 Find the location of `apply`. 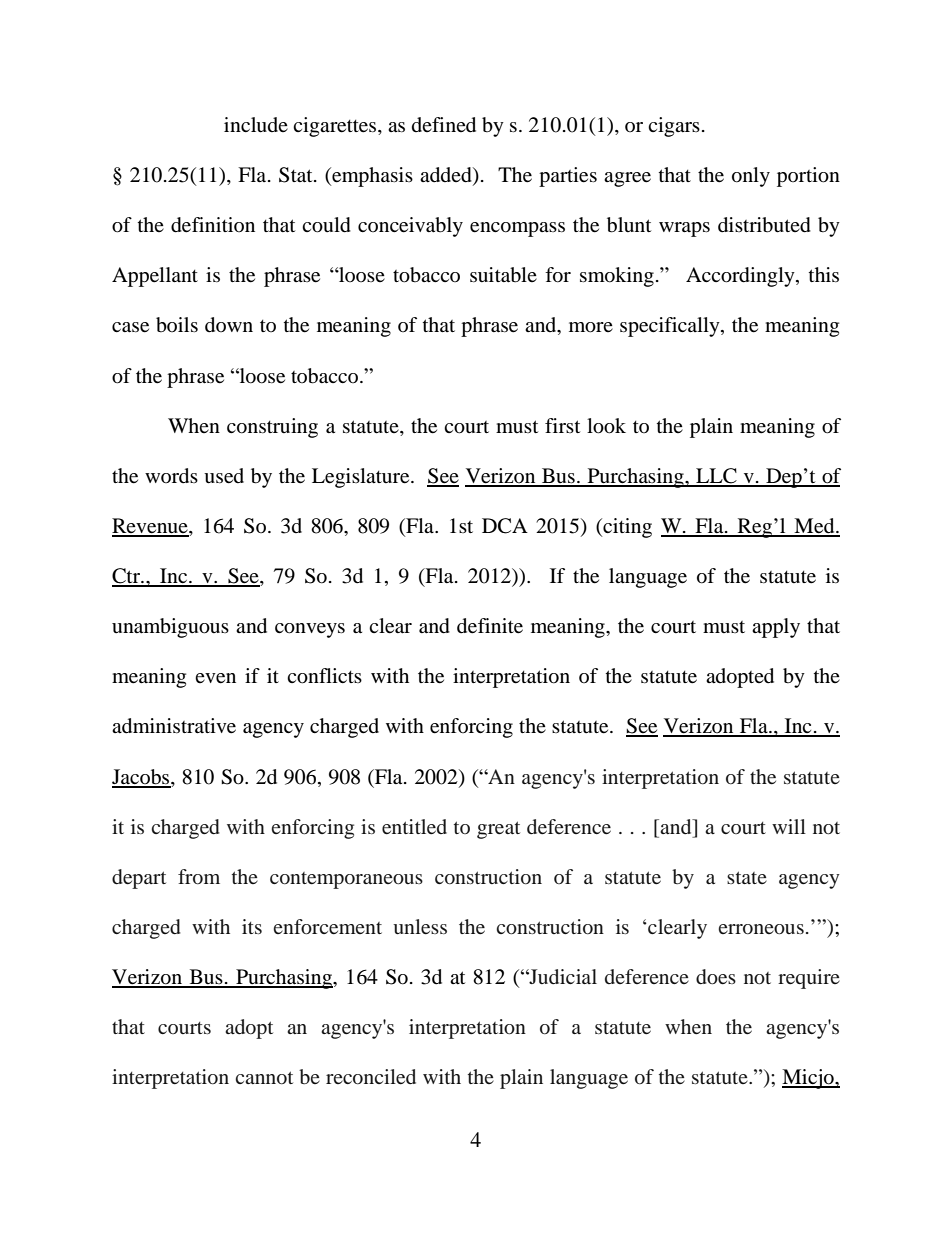

apply is located at coordinates (776, 628).
